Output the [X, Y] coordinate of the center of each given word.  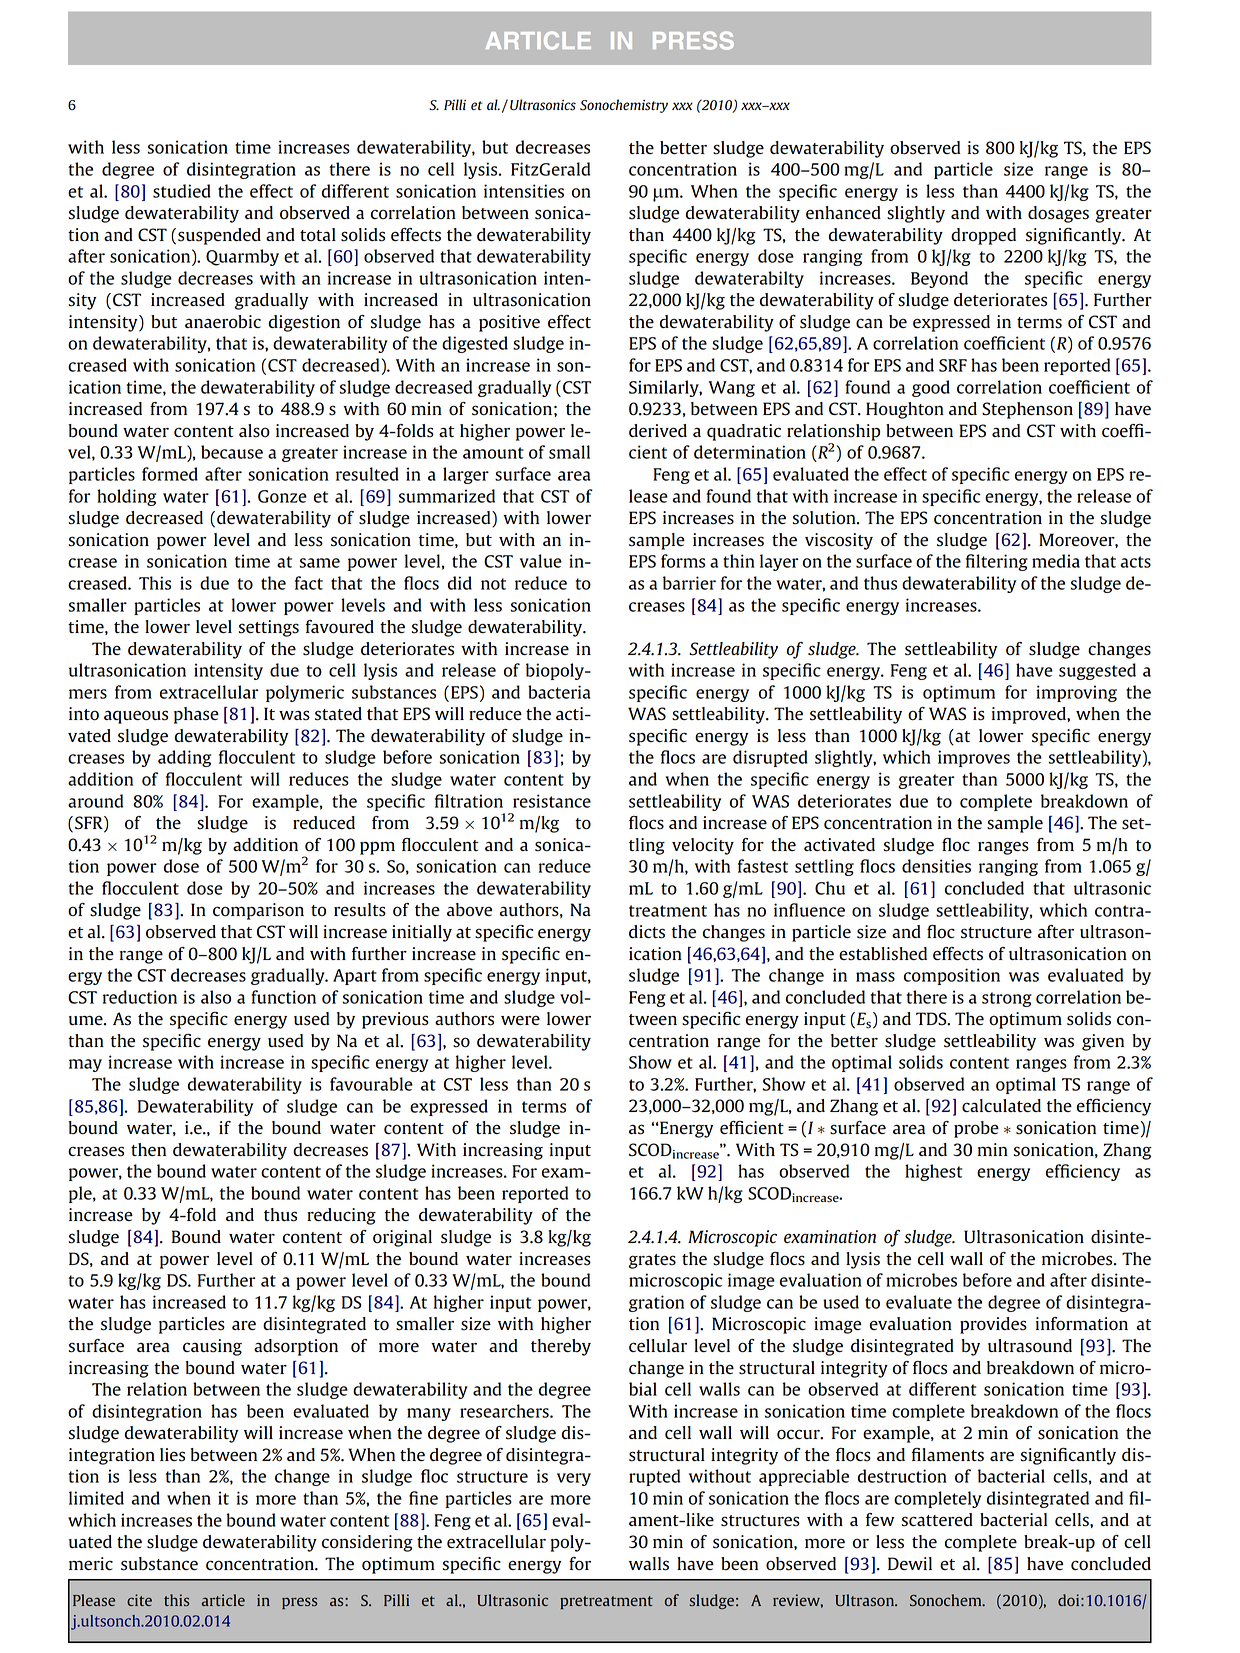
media [1056, 561]
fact [309, 583]
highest [933, 1172]
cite [139, 1600]
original [402, 1238]
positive [509, 323]
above [469, 910]
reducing [341, 1216]
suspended [219, 236]
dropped [983, 236]
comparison [258, 911]
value [541, 561]
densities [936, 866]
